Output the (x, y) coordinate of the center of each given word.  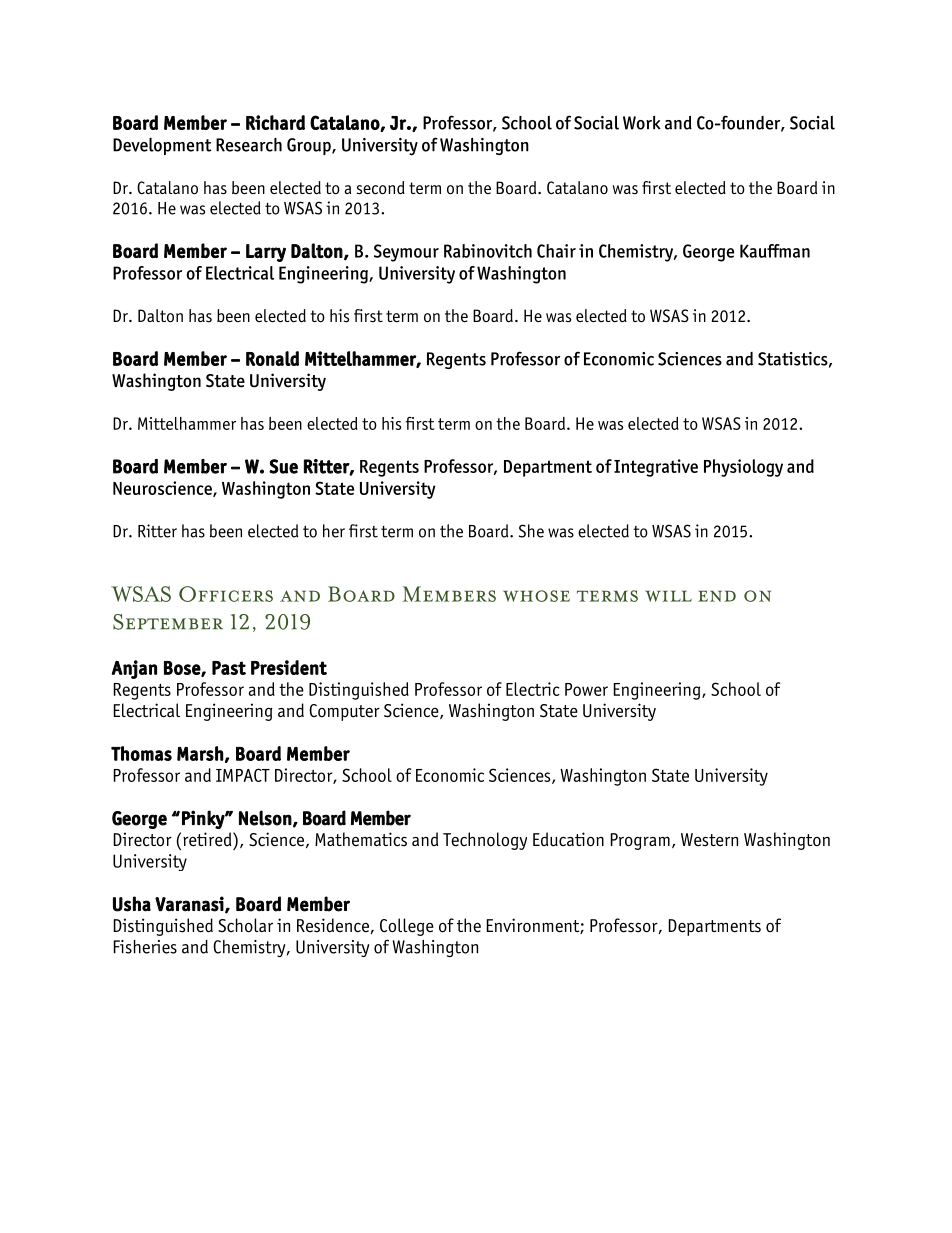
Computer (344, 712)
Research (249, 145)
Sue (283, 466)
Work (642, 123)
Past (229, 668)
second (381, 188)
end (717, 596)
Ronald (272, 358)
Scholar (245, 925)
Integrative (656, 468)
